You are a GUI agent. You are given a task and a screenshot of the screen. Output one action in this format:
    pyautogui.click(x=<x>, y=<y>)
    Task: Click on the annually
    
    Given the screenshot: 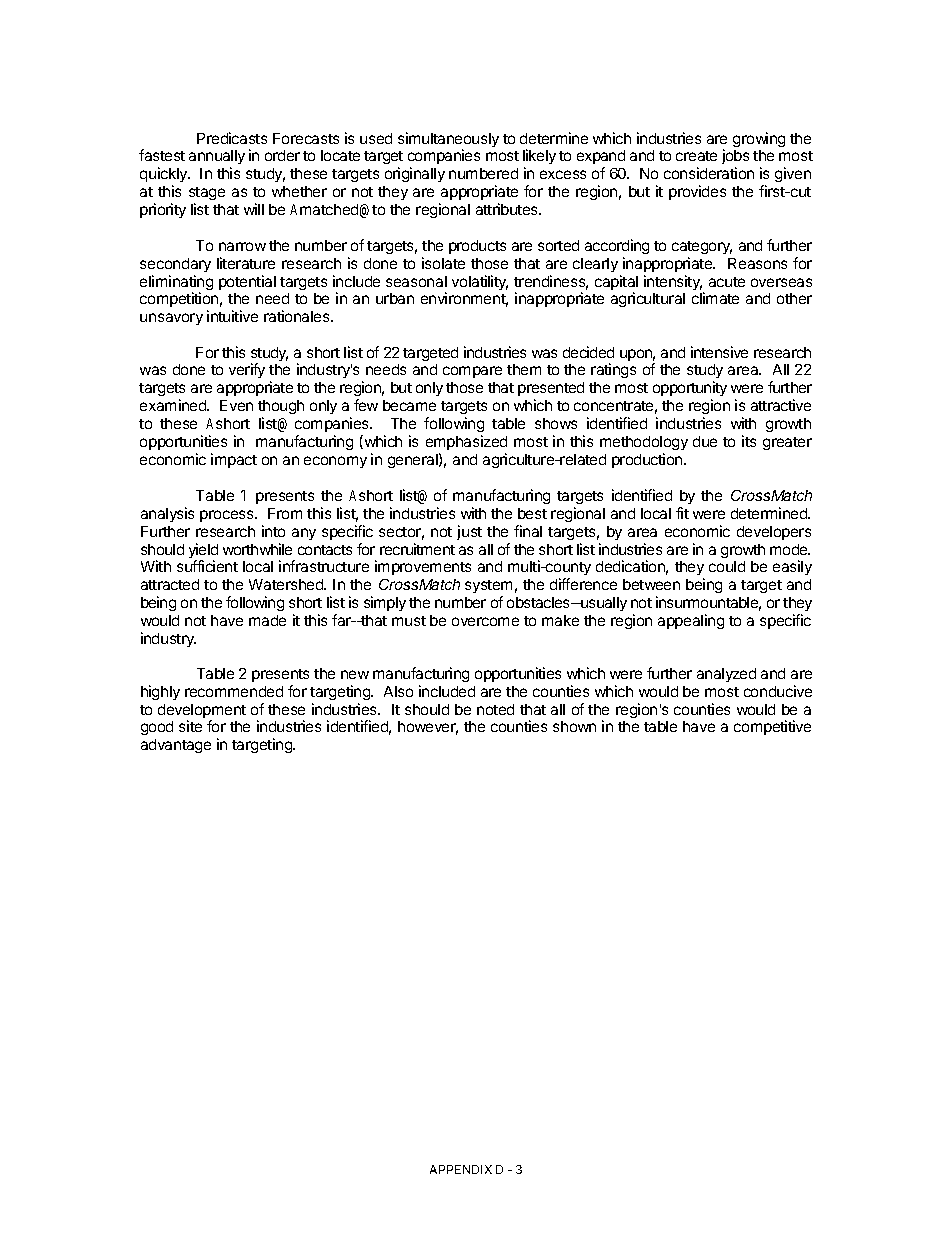 What is the action you would take?
    pyautogui.click(x=217, y=159)
